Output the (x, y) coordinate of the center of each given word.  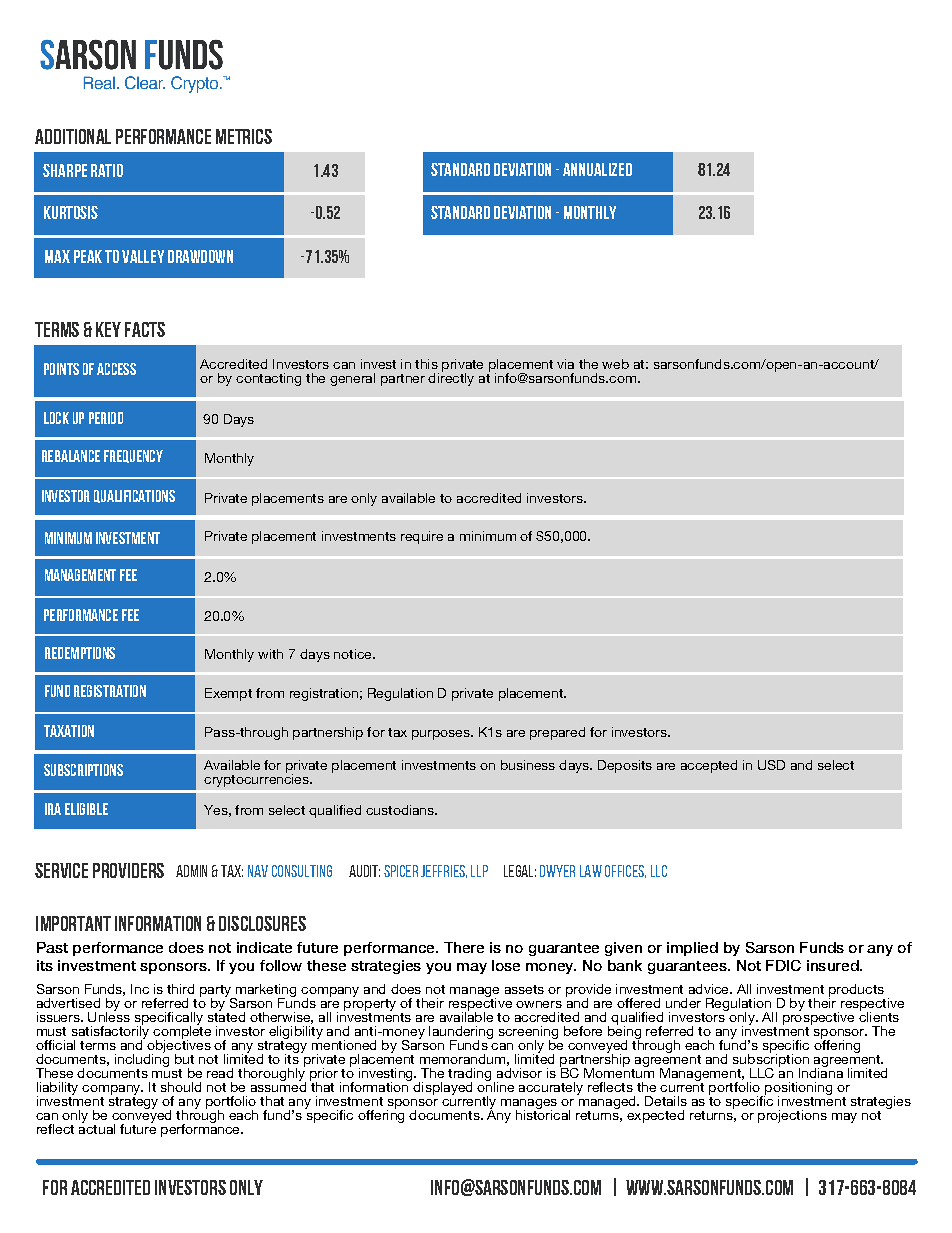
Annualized (597, 169)
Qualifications (134, 496)
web (615, 364)
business (528, 765)
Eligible (86, 809)
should (181, 1087)
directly (451, 378)
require (422, 537)
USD (771, 765)
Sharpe (65, 170)
